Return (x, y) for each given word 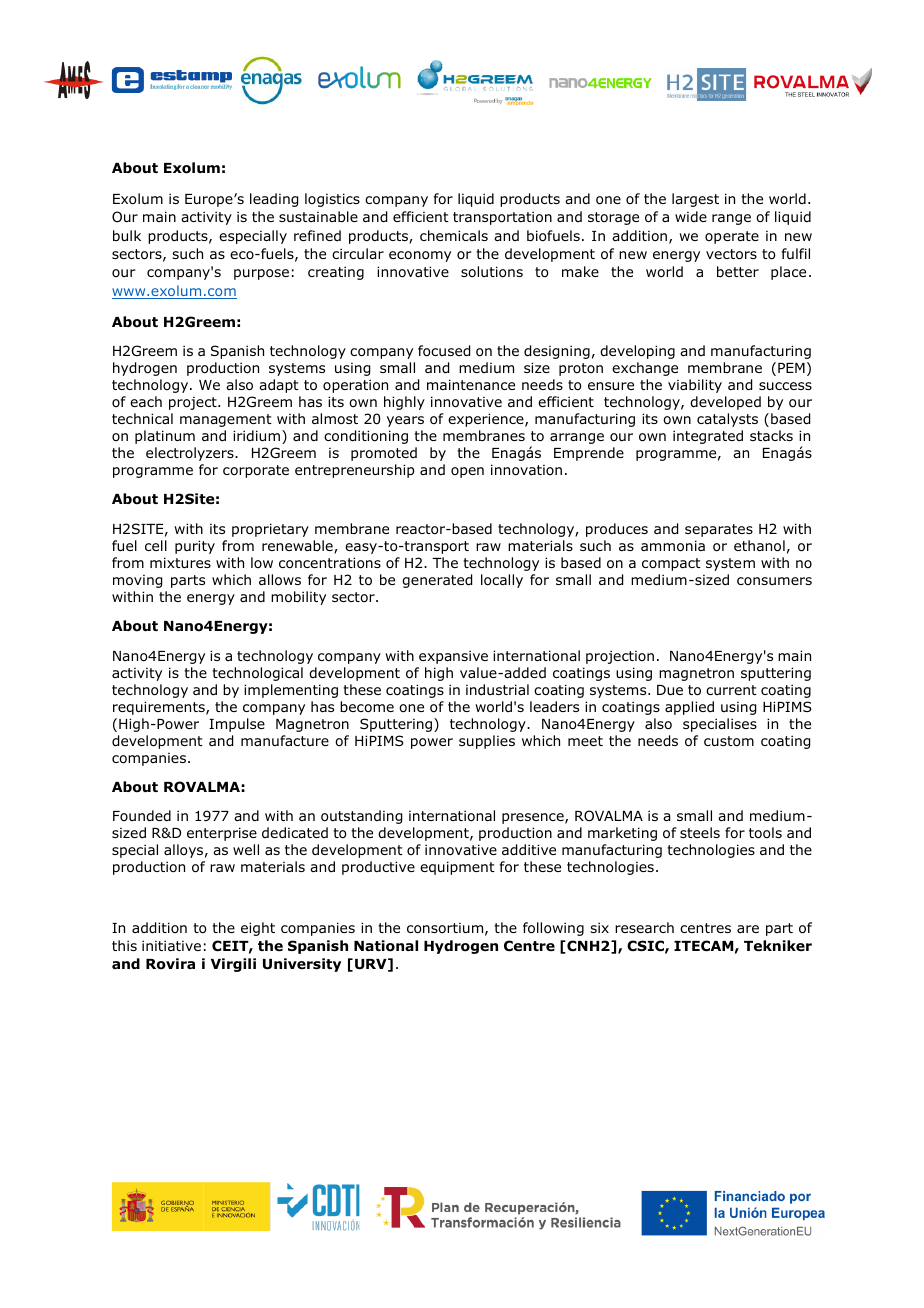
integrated (708, 437)
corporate (256, 471)
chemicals (454, 235)
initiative (171, 945)
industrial (497, 689)
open (467, 472)
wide (691, 216)
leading (274, 200)
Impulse (237, 725)
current (731, 690)
